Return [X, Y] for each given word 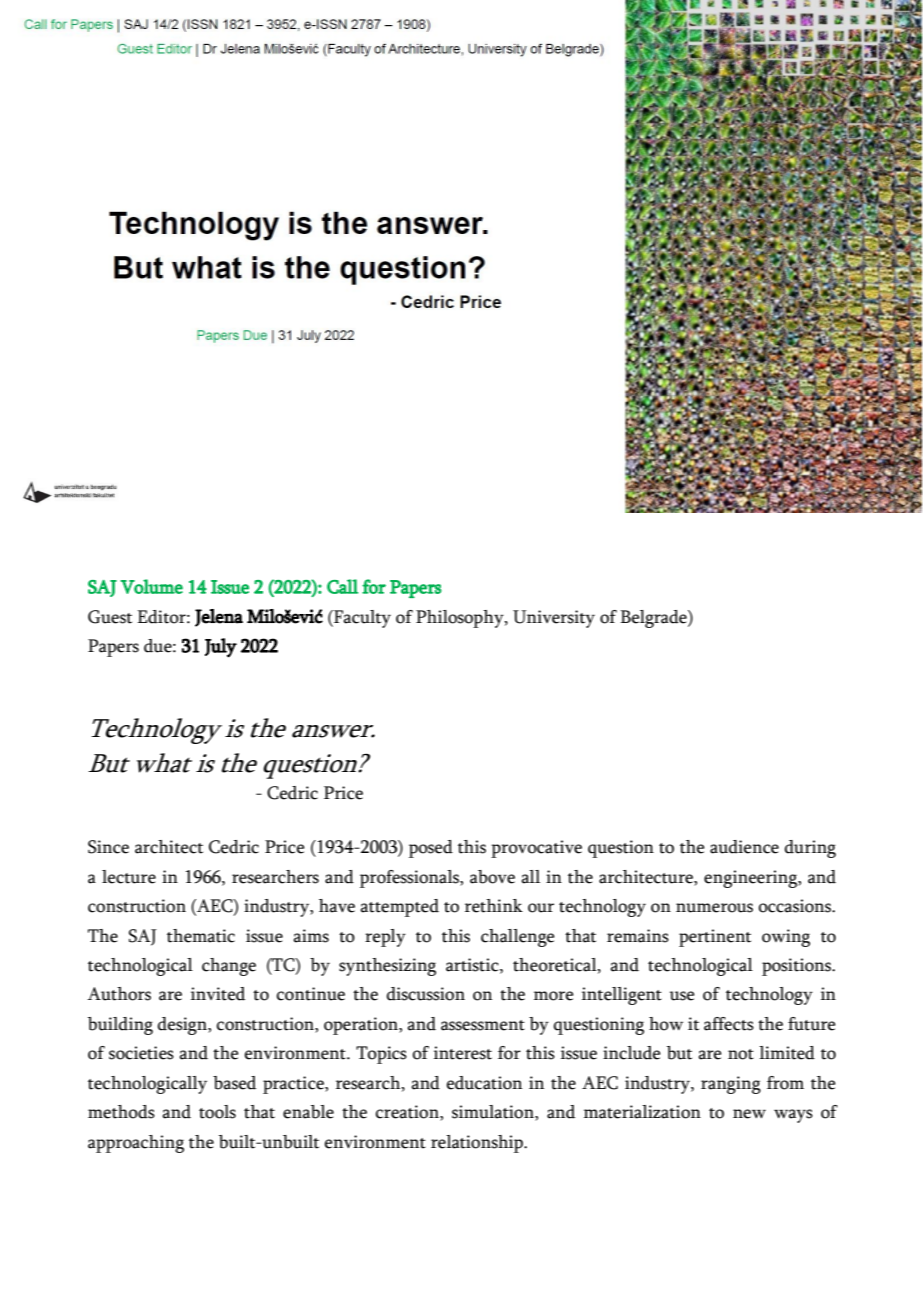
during [810, 849]
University [554, 619]
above [492, 877]
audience [744, 847]
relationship [478, 1144]
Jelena [219, 618]
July [221, 648]
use [682, 996]
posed [431, 849]
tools [217, 1112]
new [749, 1114]
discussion [426, 994]
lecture [129, 877]
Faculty [361, 619]
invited [218, 994]
